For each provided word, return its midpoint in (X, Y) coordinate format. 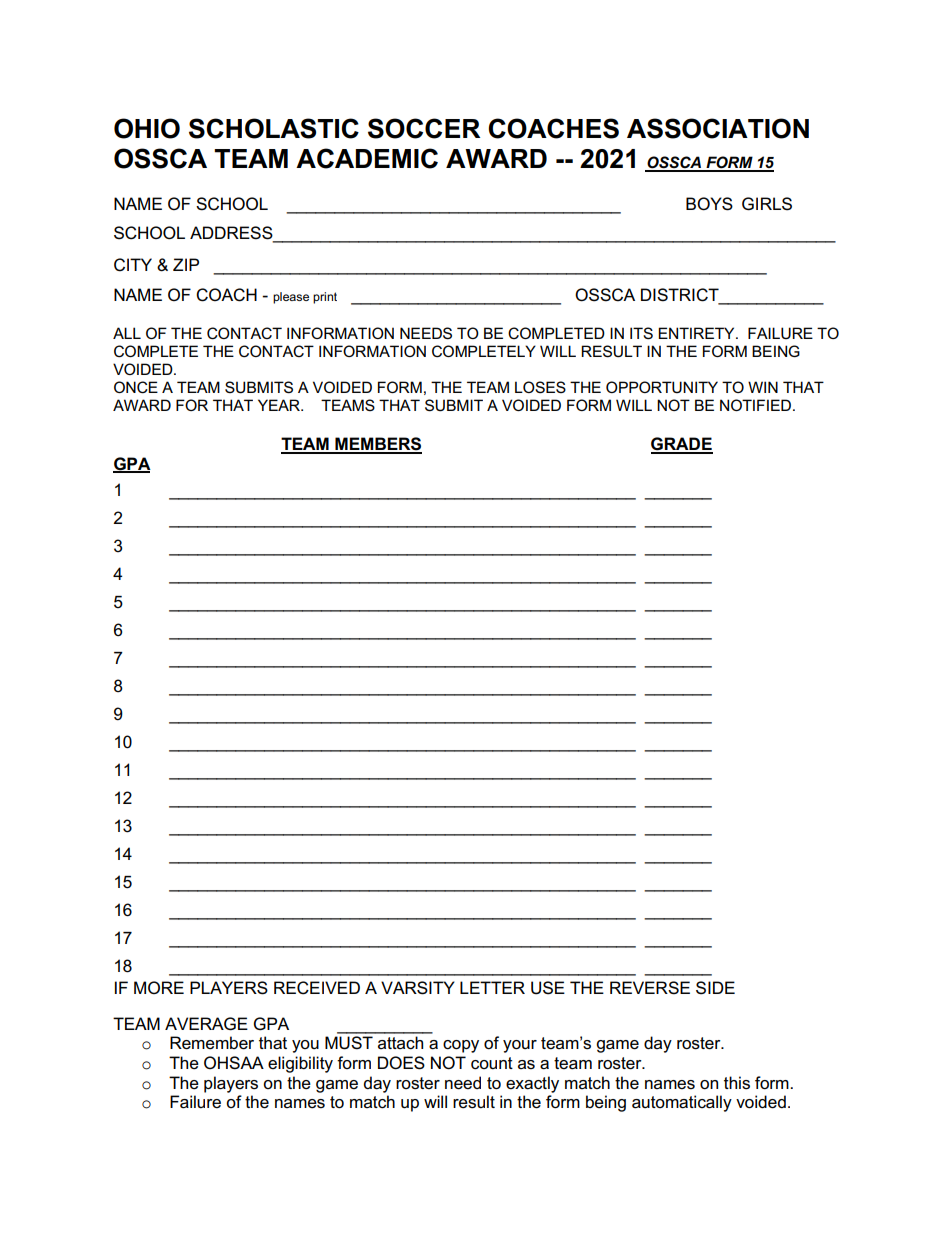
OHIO (147, 128)
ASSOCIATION (718, 128)
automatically (682, 1103)
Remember (212, 1043)
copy (461, 1046)
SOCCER (424, 128)
